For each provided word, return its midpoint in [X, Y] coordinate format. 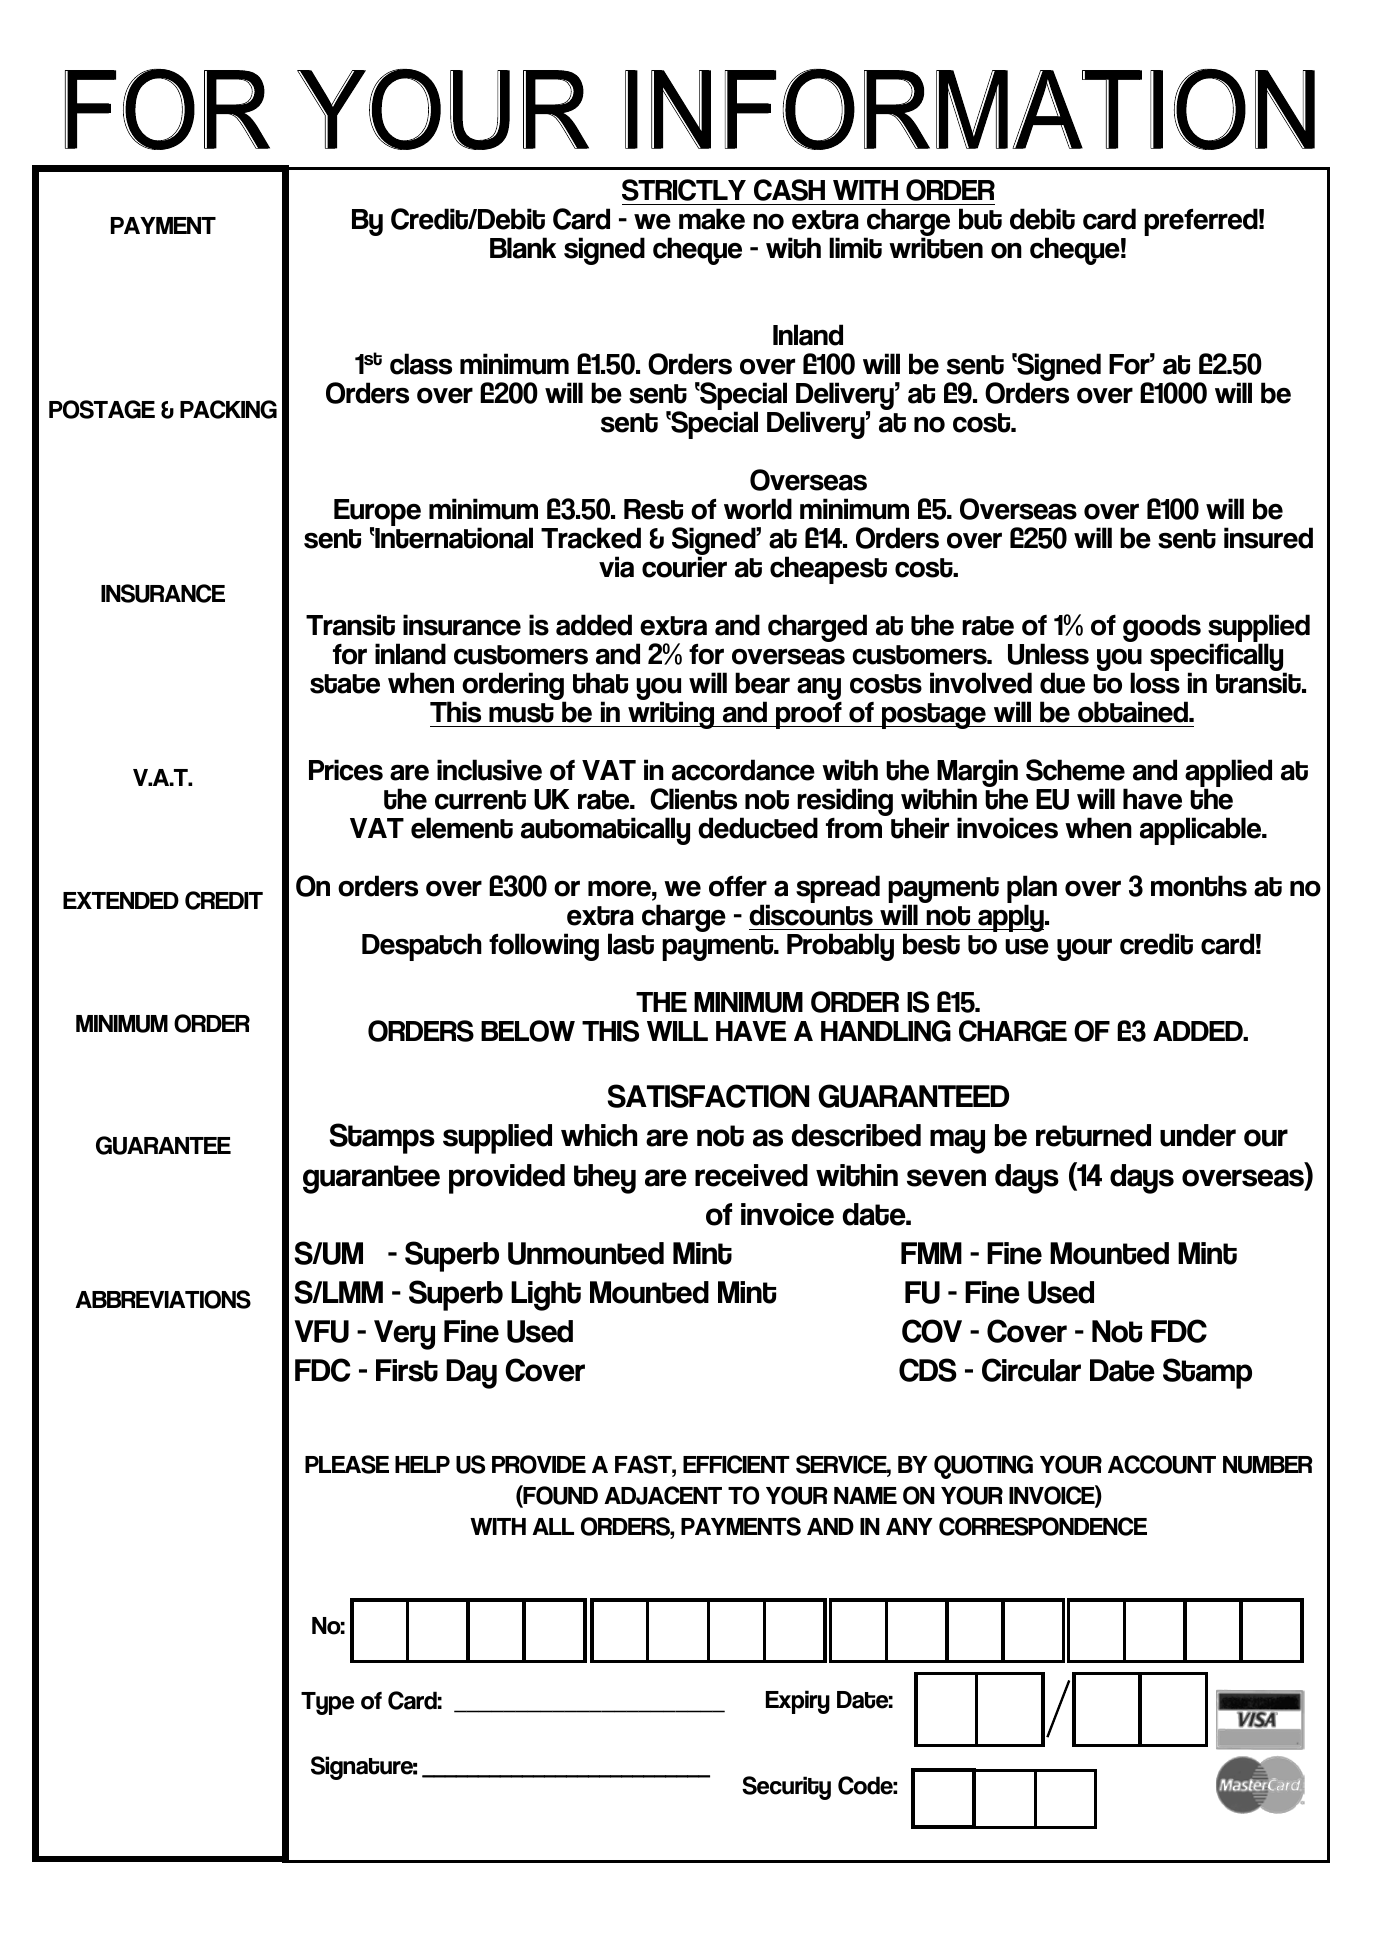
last [631, 944]
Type [327, 1703]
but [980, 219]
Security [786, 1788]
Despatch [422, 947]
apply [1011, 918]
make [712, 219]
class [421, 364]
